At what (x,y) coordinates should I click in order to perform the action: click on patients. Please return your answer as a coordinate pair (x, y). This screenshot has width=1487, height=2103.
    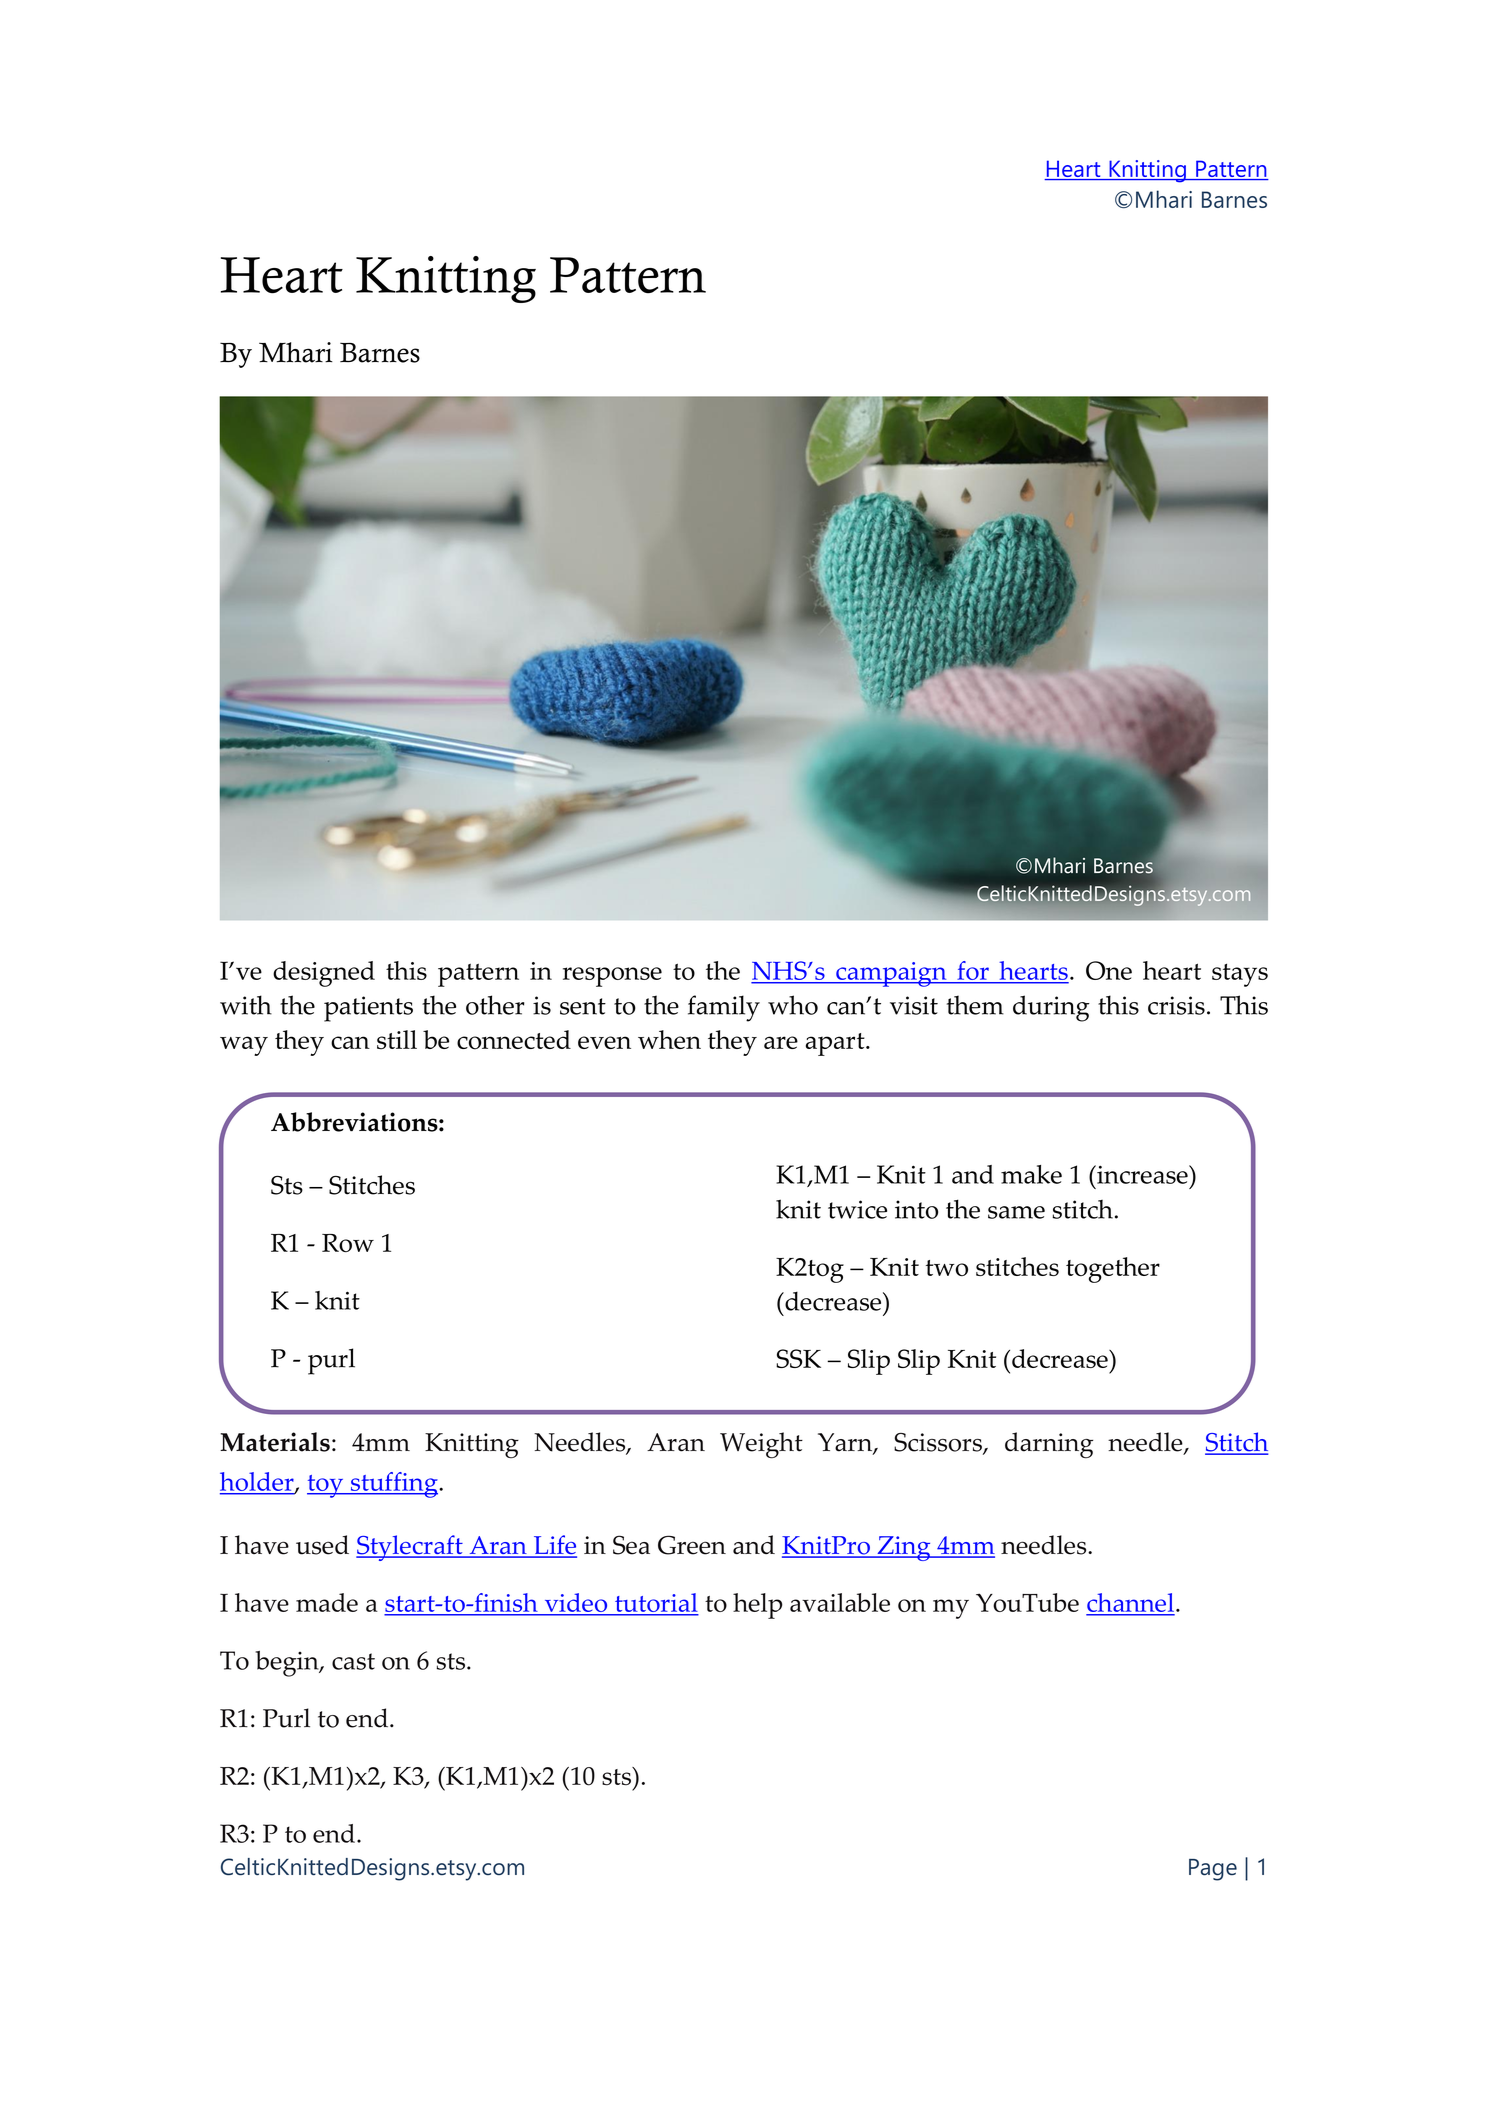
    Looking at the image, I should click on (368, 1009).
